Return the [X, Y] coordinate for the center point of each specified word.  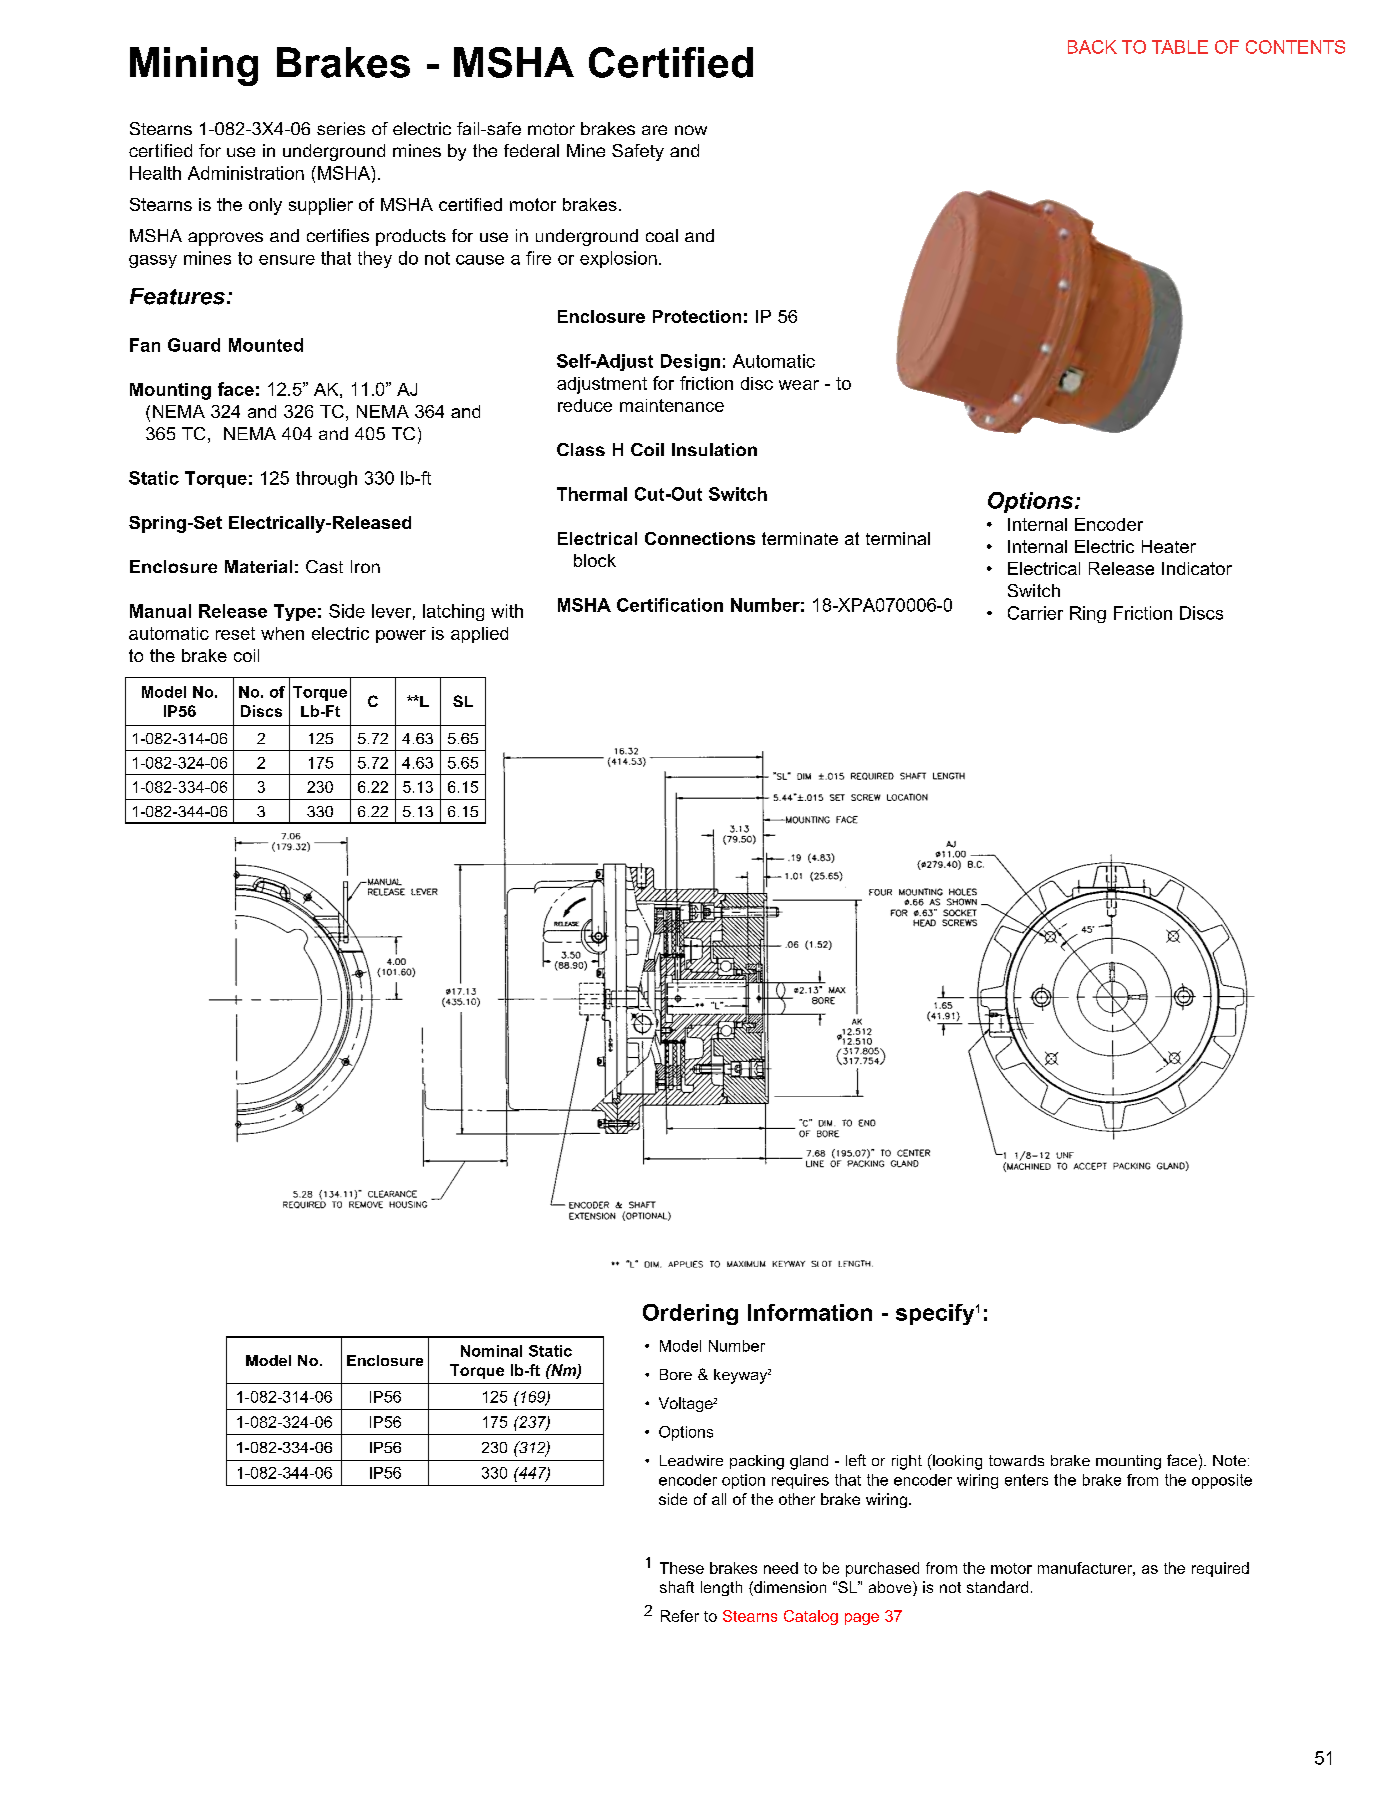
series [341, 128]
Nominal [491, 1351]
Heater [1169, 546]
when [282, 633]
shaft [677, 1587]
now [691, 130]
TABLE [1180, 47]
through [326, 479]
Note [1229, 1460]
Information [810, 1312]
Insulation [714, 449]
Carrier [1035, 613]
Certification [670, 605]
